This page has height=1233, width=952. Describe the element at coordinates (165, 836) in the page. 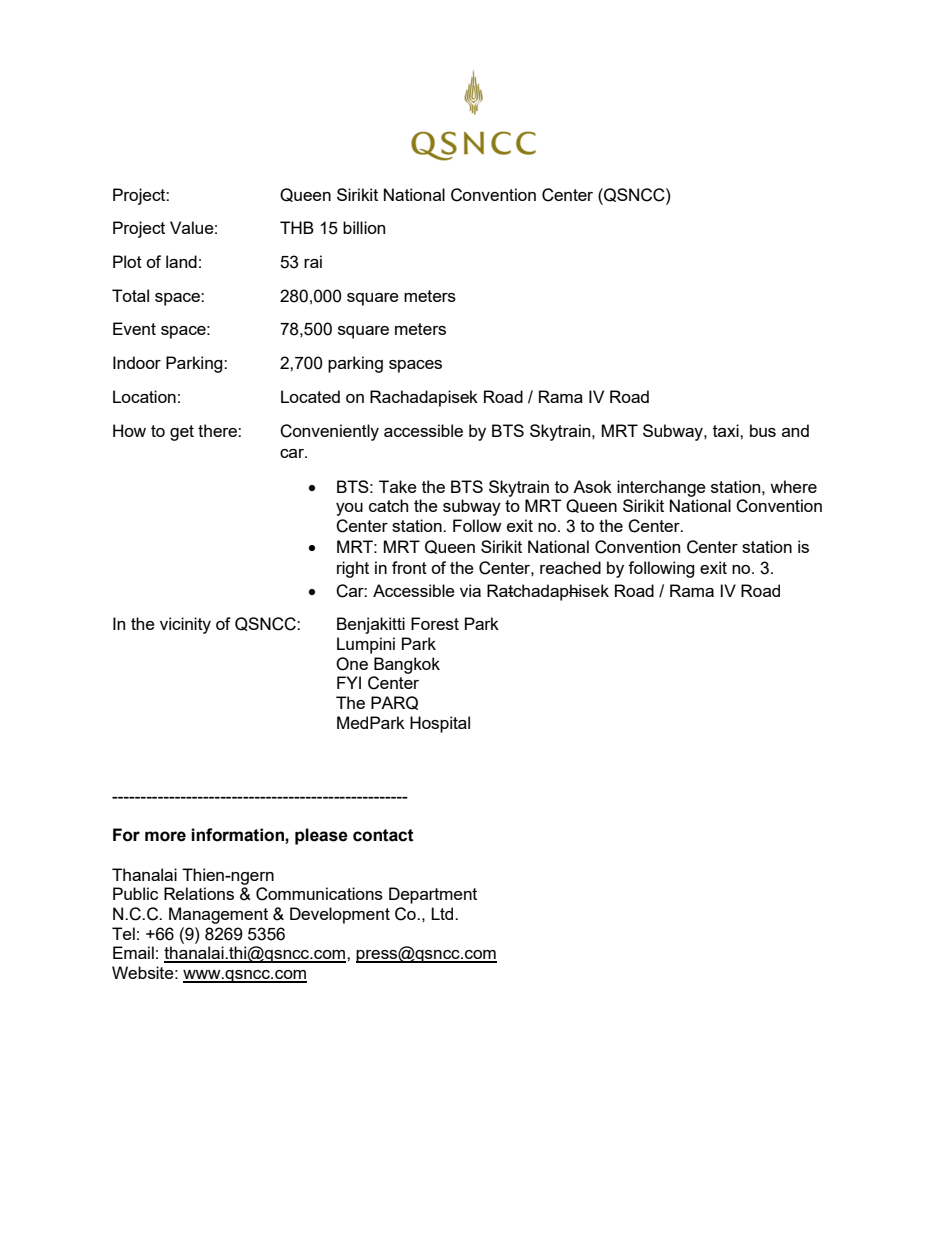

I see `more` at that location.
